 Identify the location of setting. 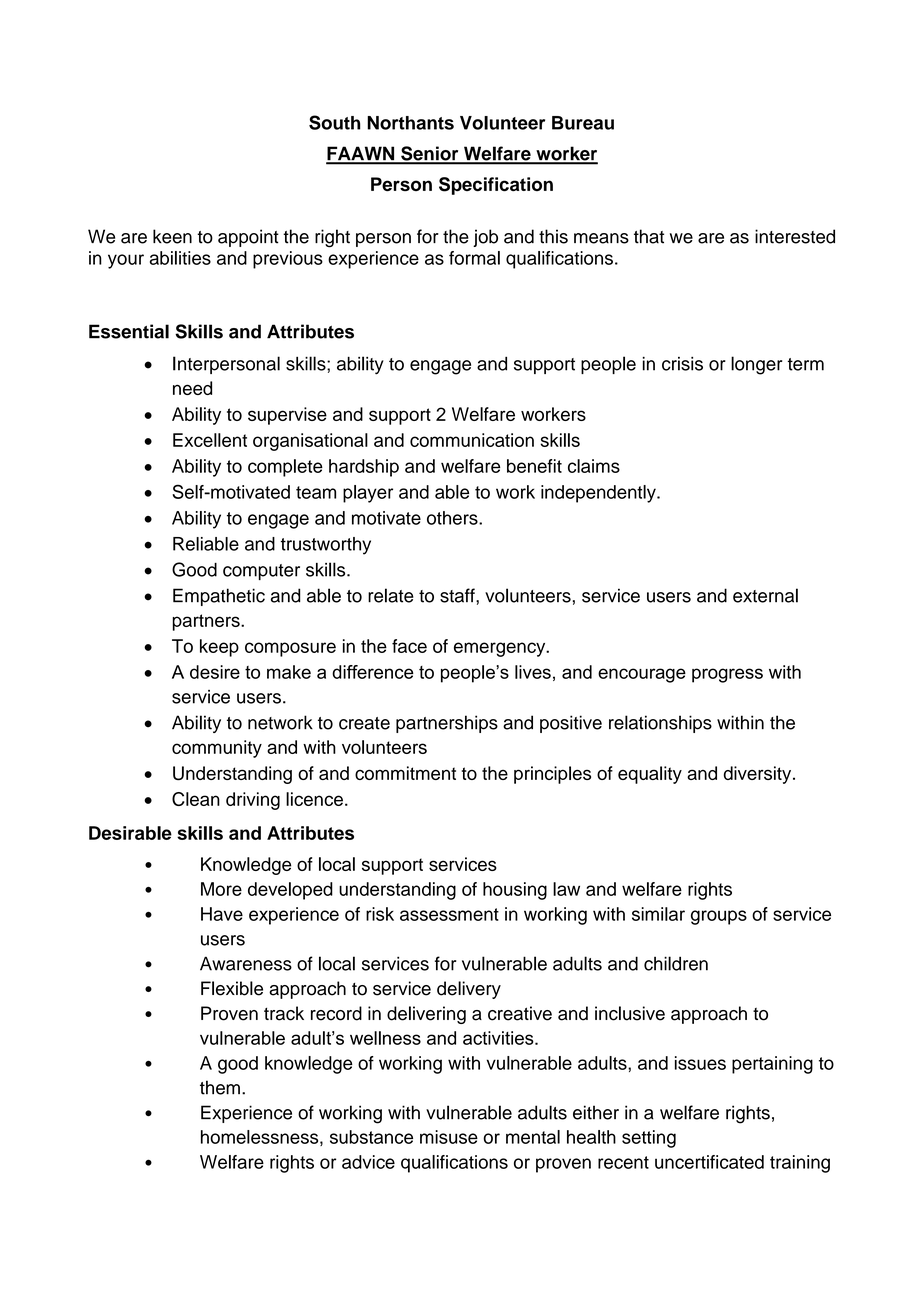
(649, 1139).
